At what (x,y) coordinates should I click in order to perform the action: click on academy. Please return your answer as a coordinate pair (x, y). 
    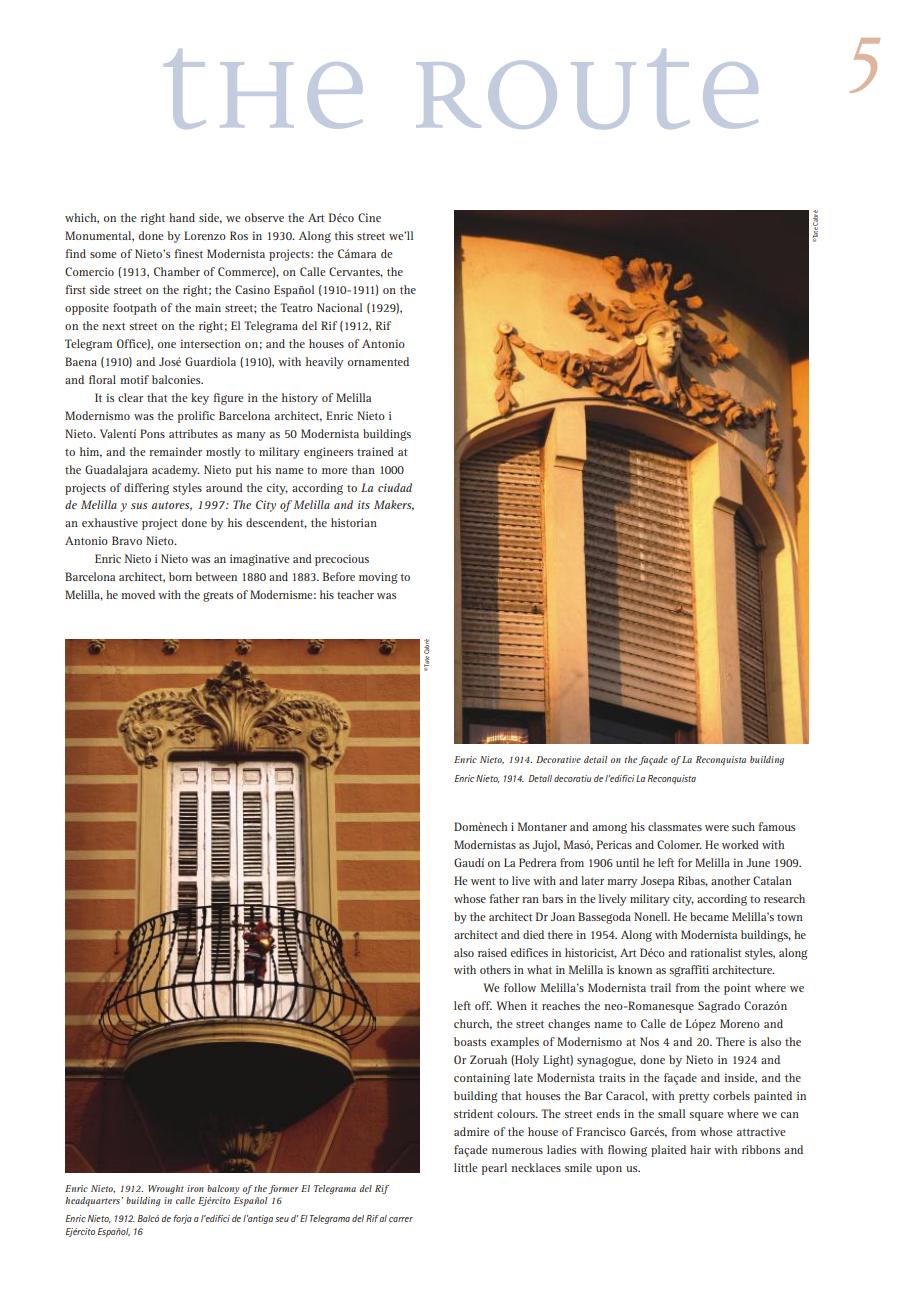
    Looking at the image, I should click on (176, 471).
